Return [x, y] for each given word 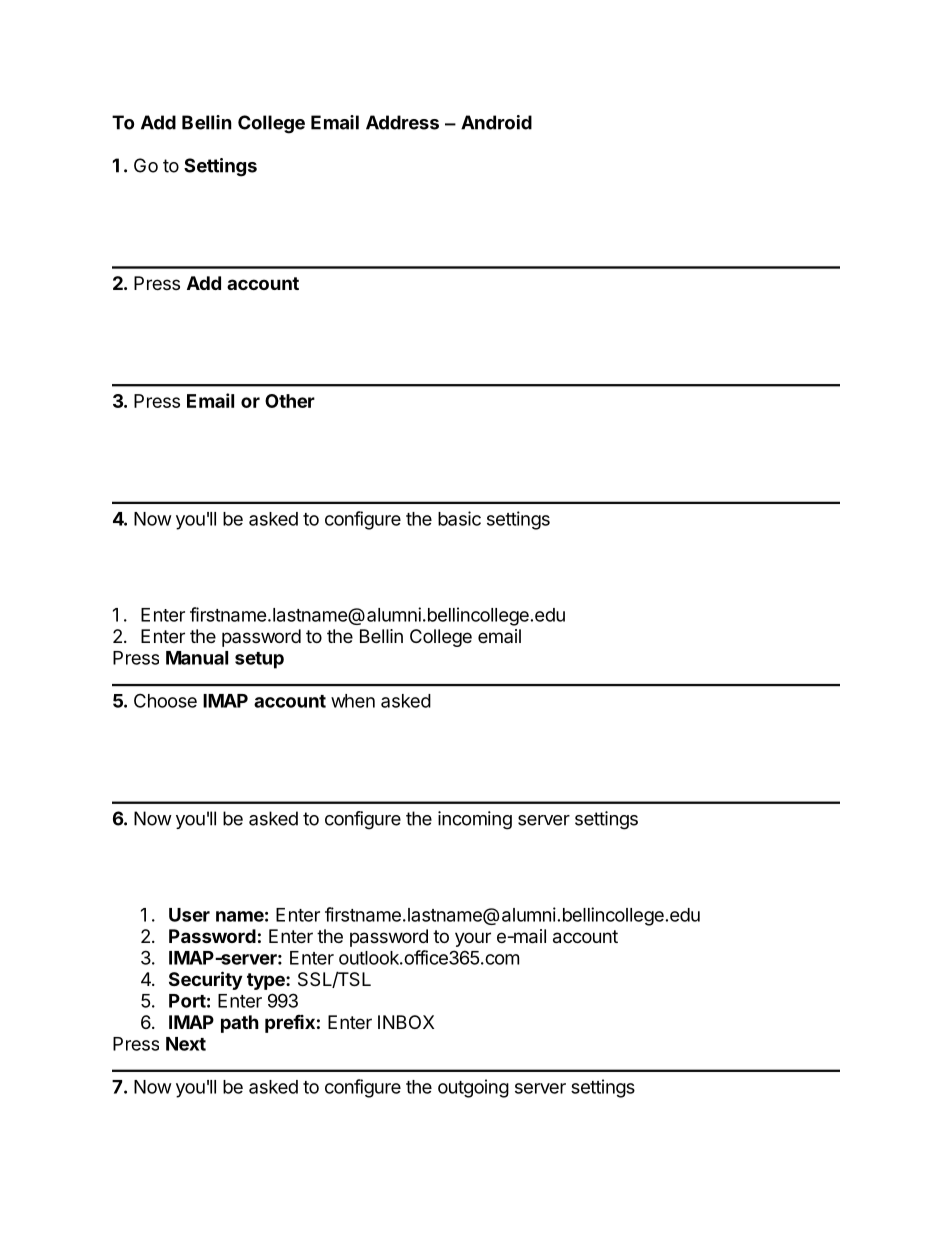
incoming [475, 820]
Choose [165, 700]
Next [186, 1044]
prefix [290, 1024]
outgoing [473, 1088]
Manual [197, 658]
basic [459, 518]
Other [290, 401]
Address [402, 122]
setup [259, 660]
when [353, 701]
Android [496, 122]
